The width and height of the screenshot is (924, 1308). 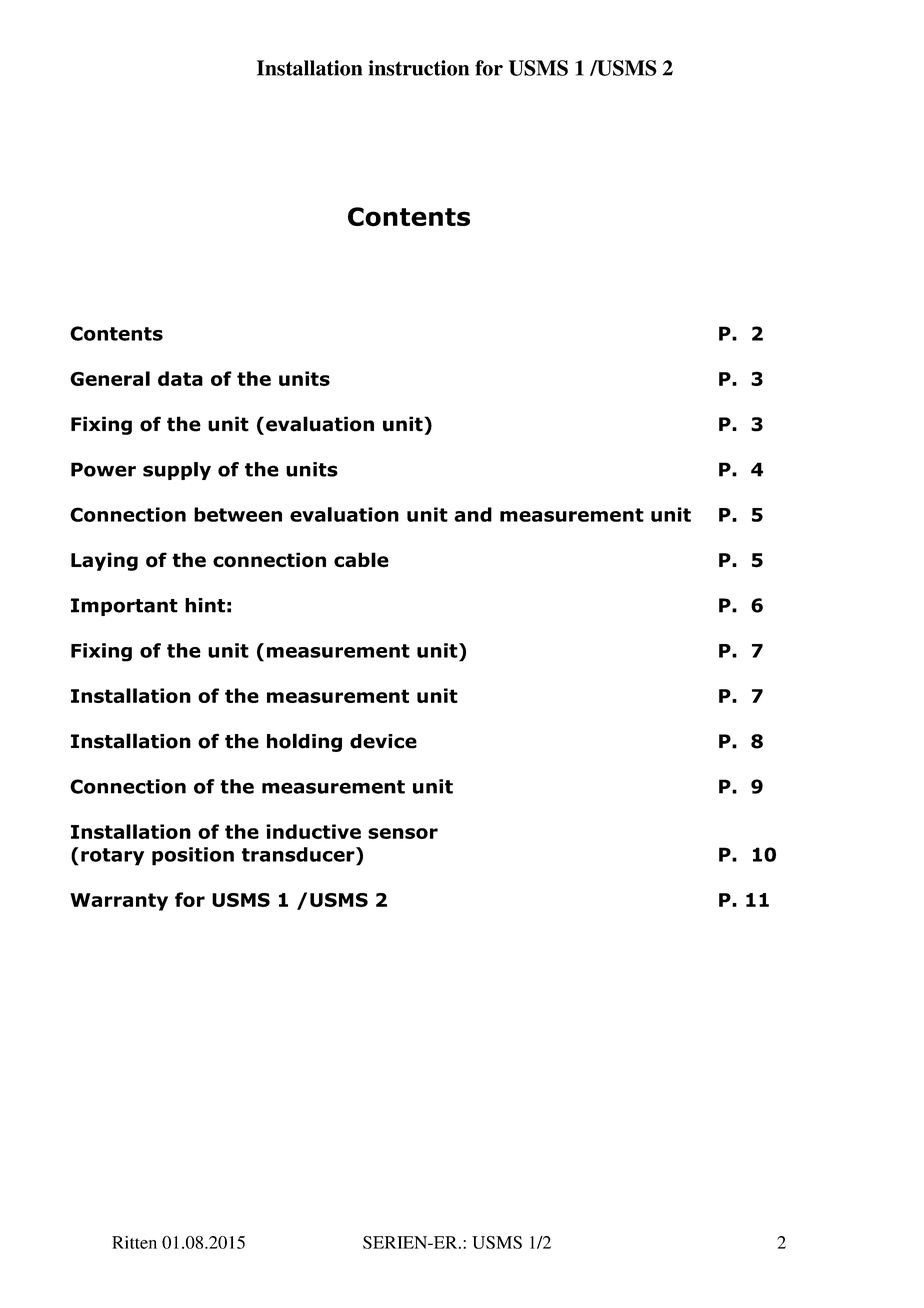 I want to click on data, so click(x=180, y=378).
